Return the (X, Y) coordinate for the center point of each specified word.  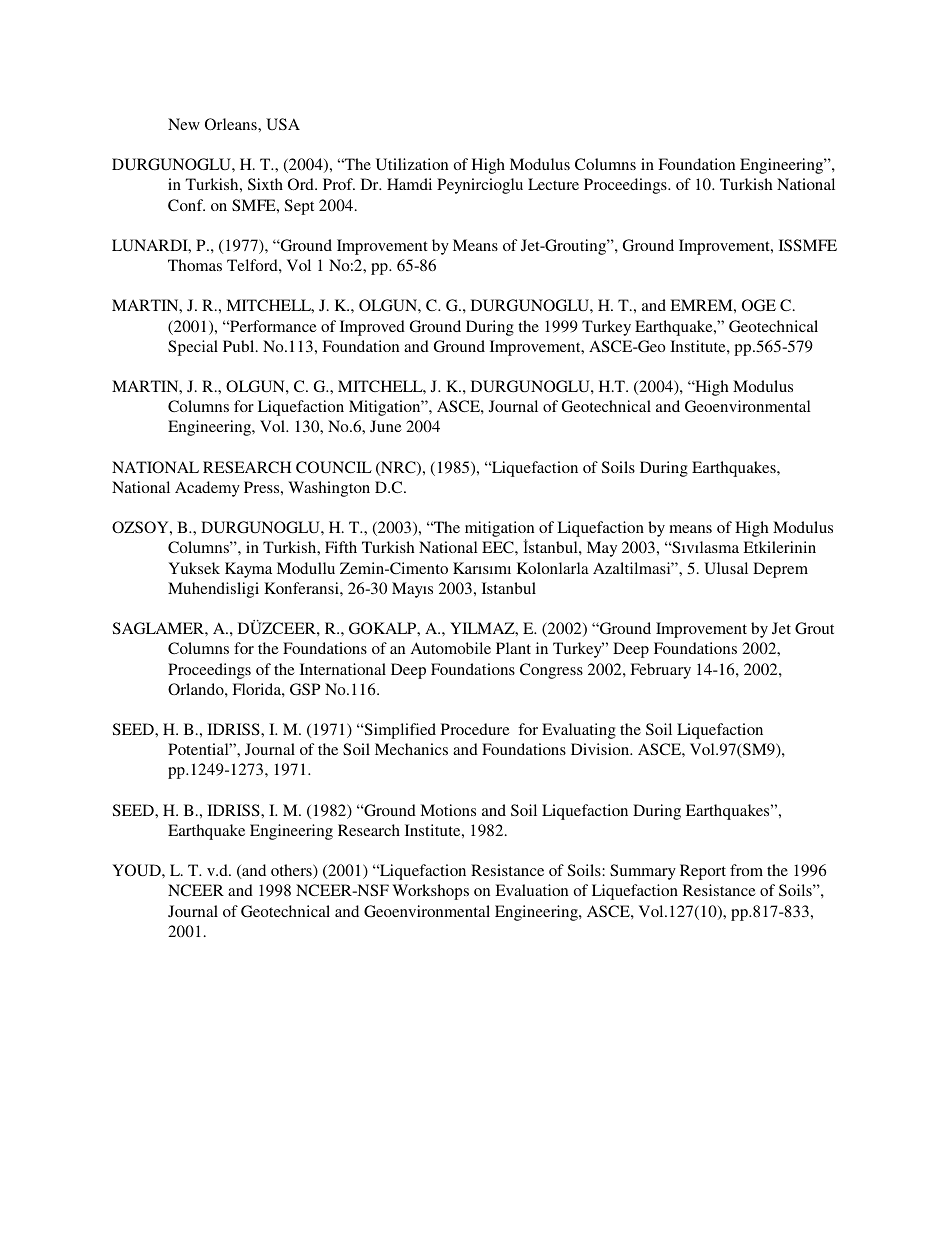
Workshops (430, 892)
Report (703, 872)
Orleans (232, 124)
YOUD (137, 870)
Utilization (412, 164)
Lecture (553, 184)
